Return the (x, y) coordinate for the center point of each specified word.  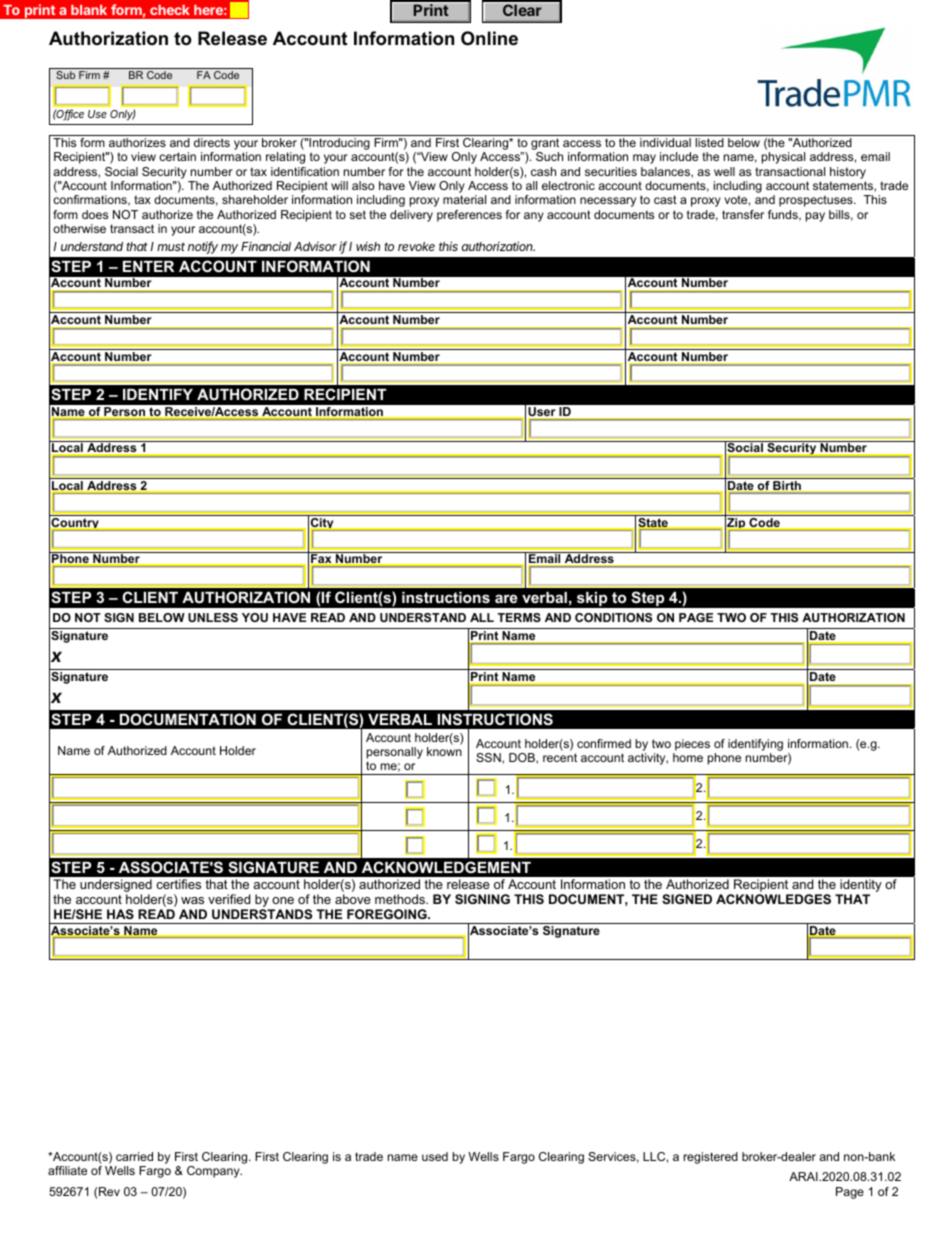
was (192, 900)
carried (134, 1156)
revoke (416, 246)
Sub (65, 75)
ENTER (148, 266)
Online (489, 38)
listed (709, 142)
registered (711, 1158)
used (435, 1156)
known (444, 751)
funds (784, 215)
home (688, 757)
